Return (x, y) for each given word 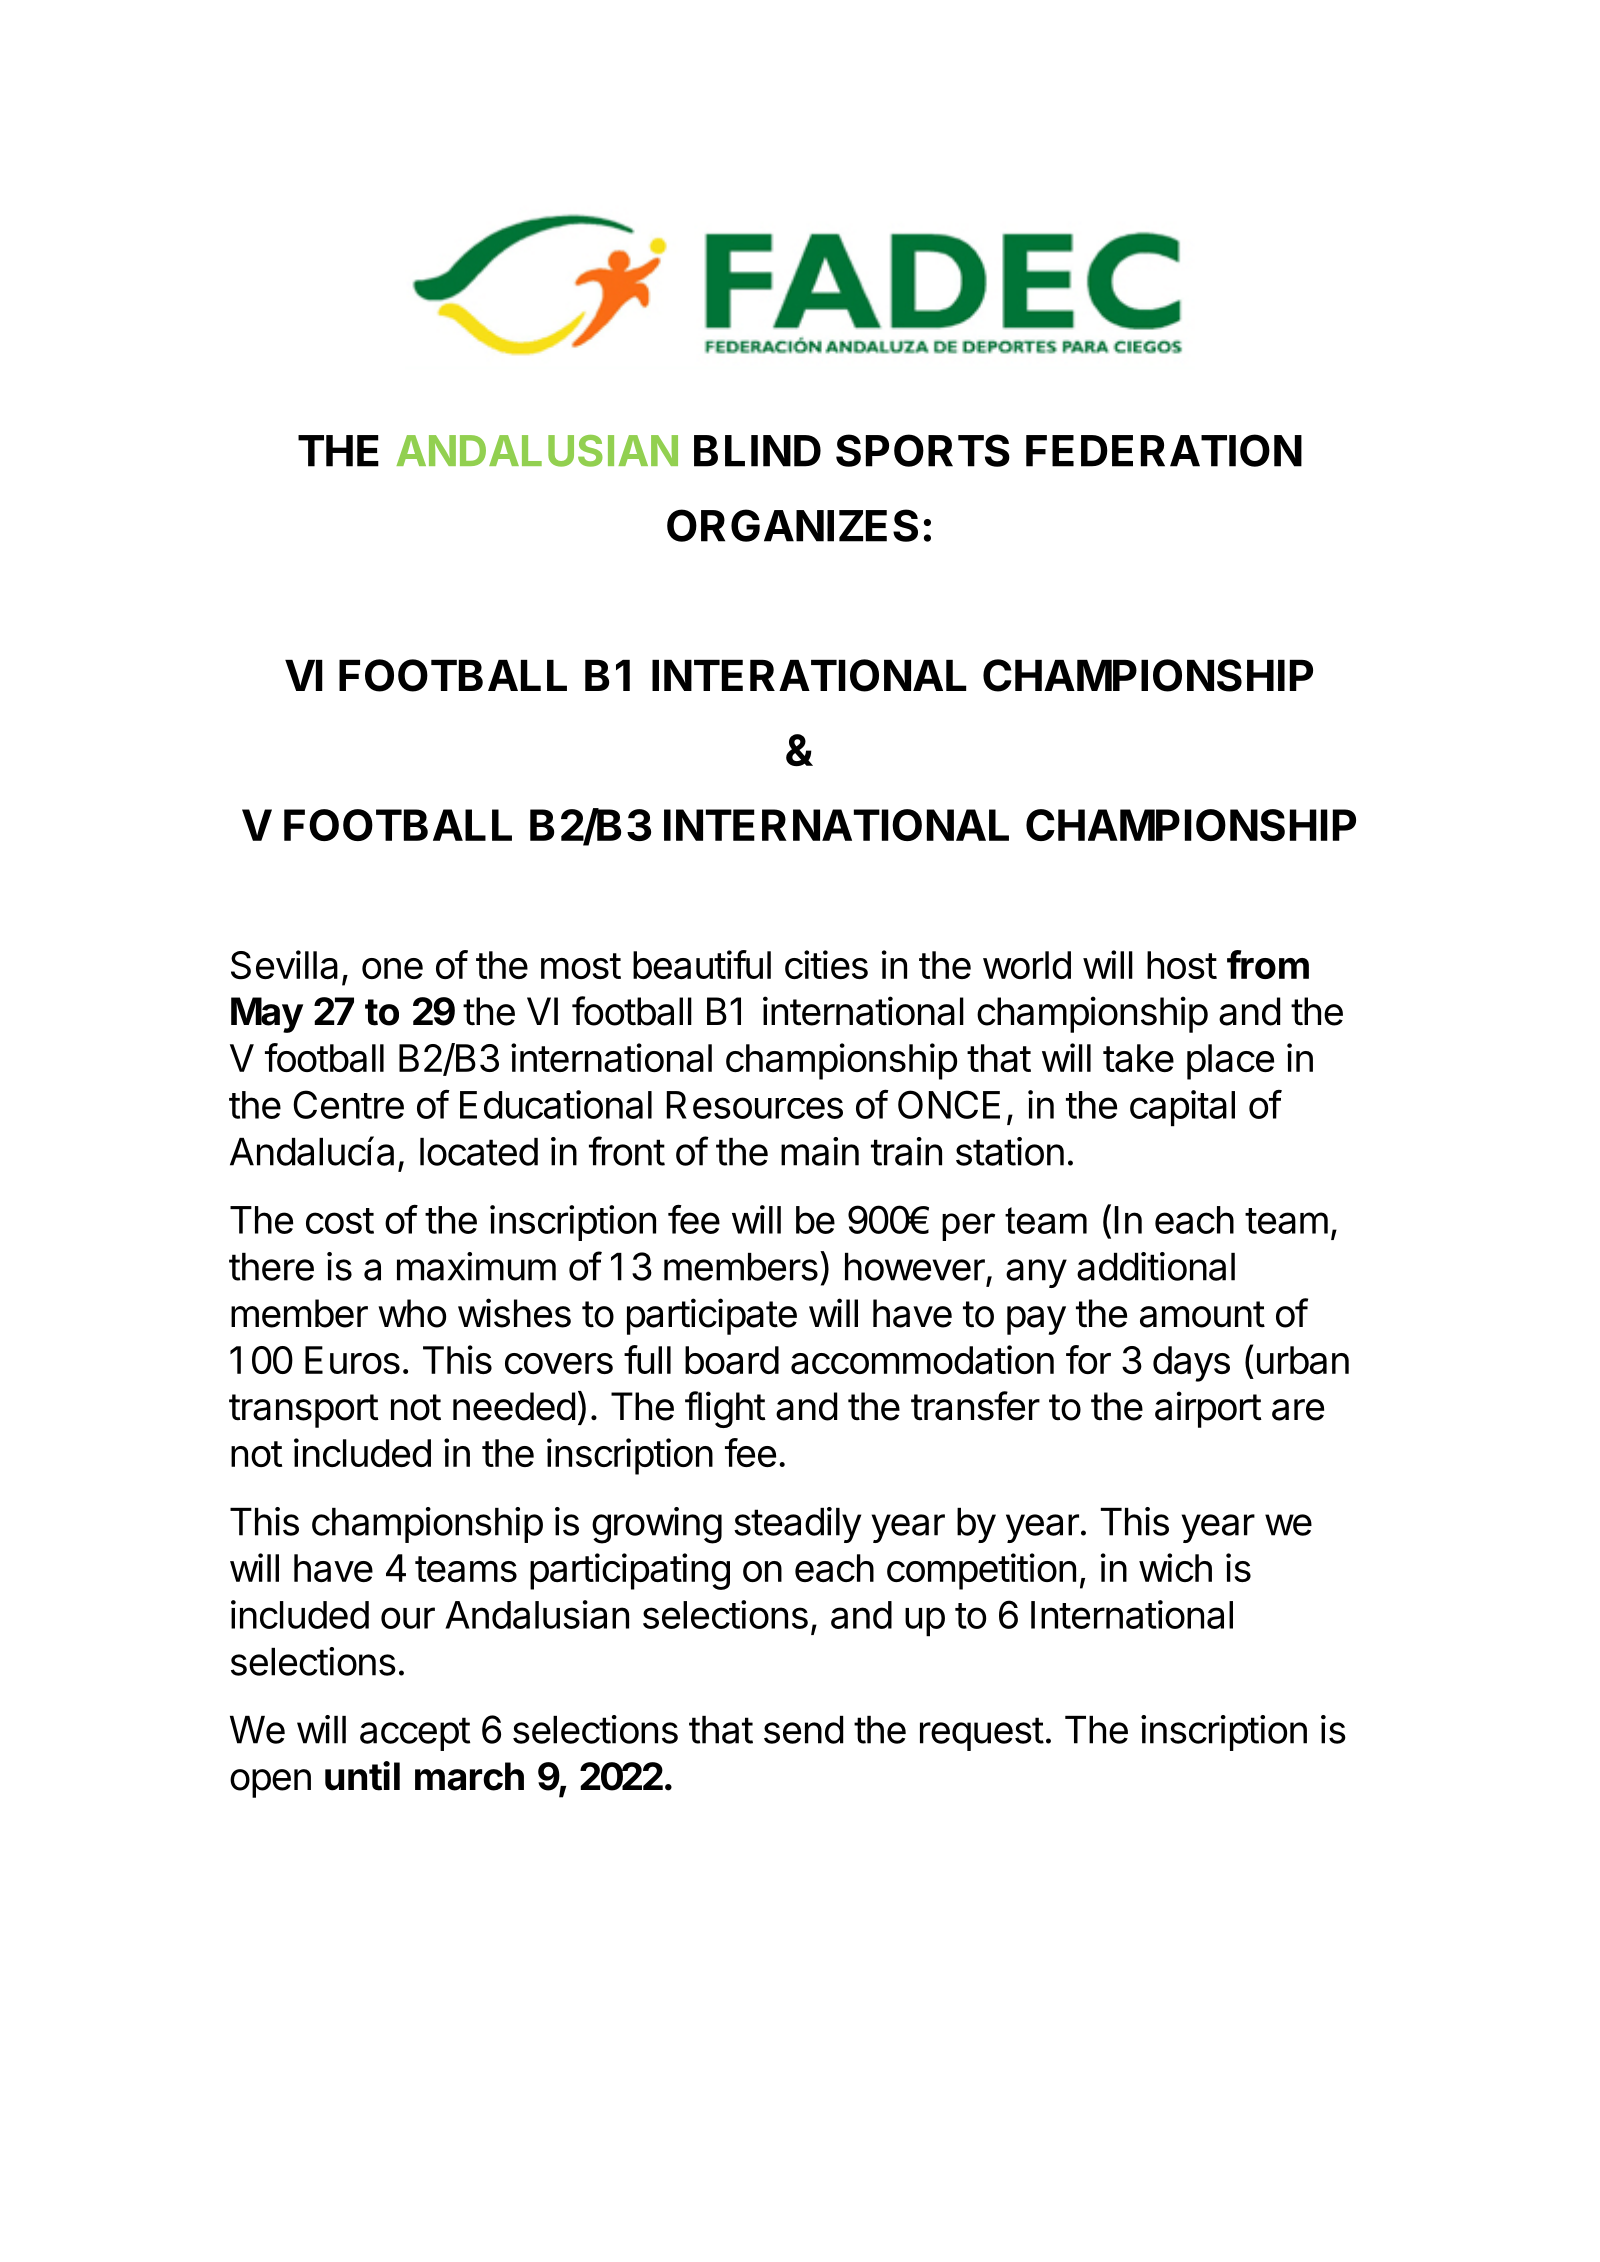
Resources (755, 1105)
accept (415, 1734)
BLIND (757, 451)
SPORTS (923, 450)
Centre (348, 1104)
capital (1182, 1108)
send (803, 1730)
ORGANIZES (792, 525)
